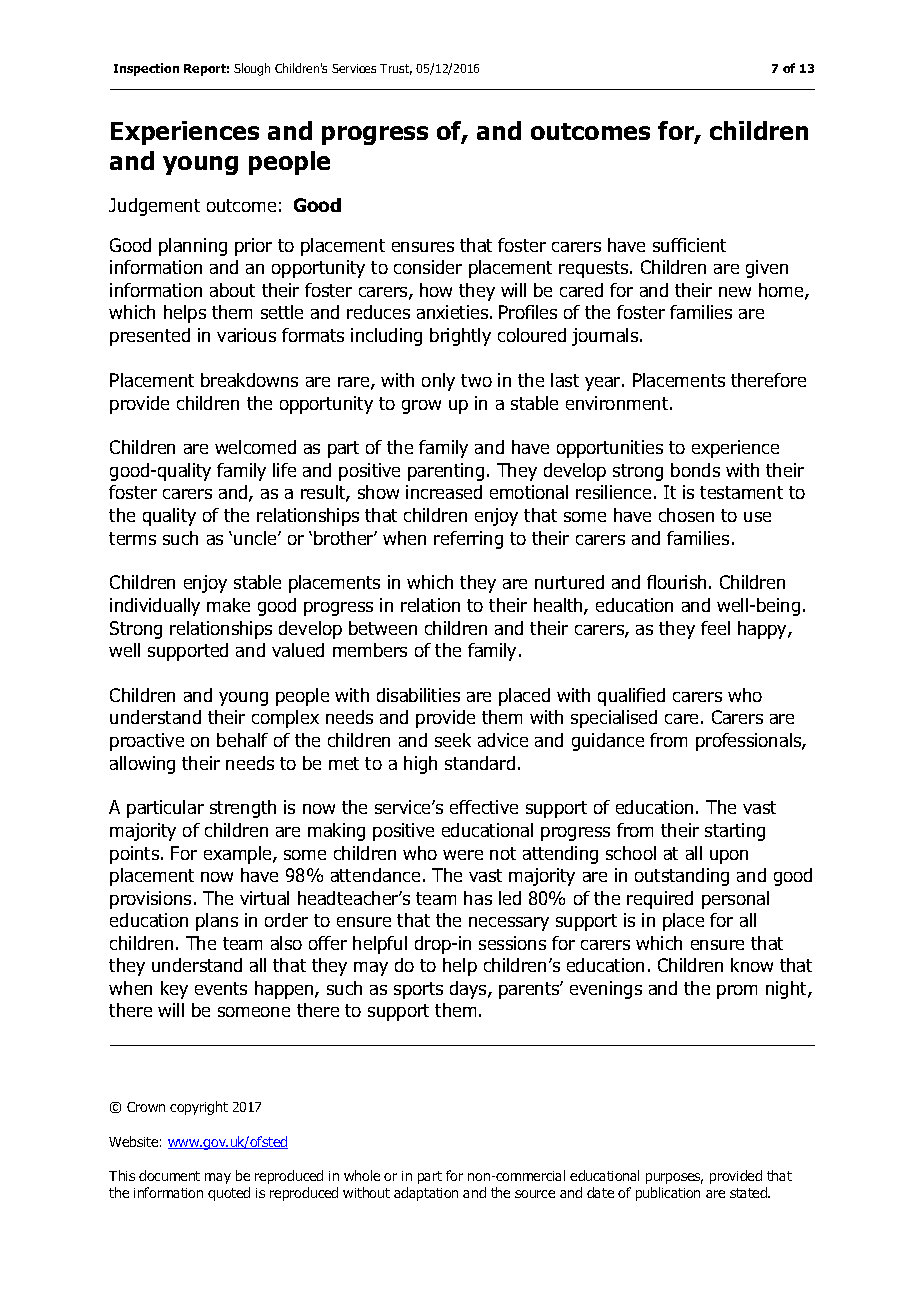 Image resolution: width=924 pixels, height=1308 pixels. What do you see at coordinates (674, 1178) in the image?
I see `purposes` at bounding box center [674, 1178].
